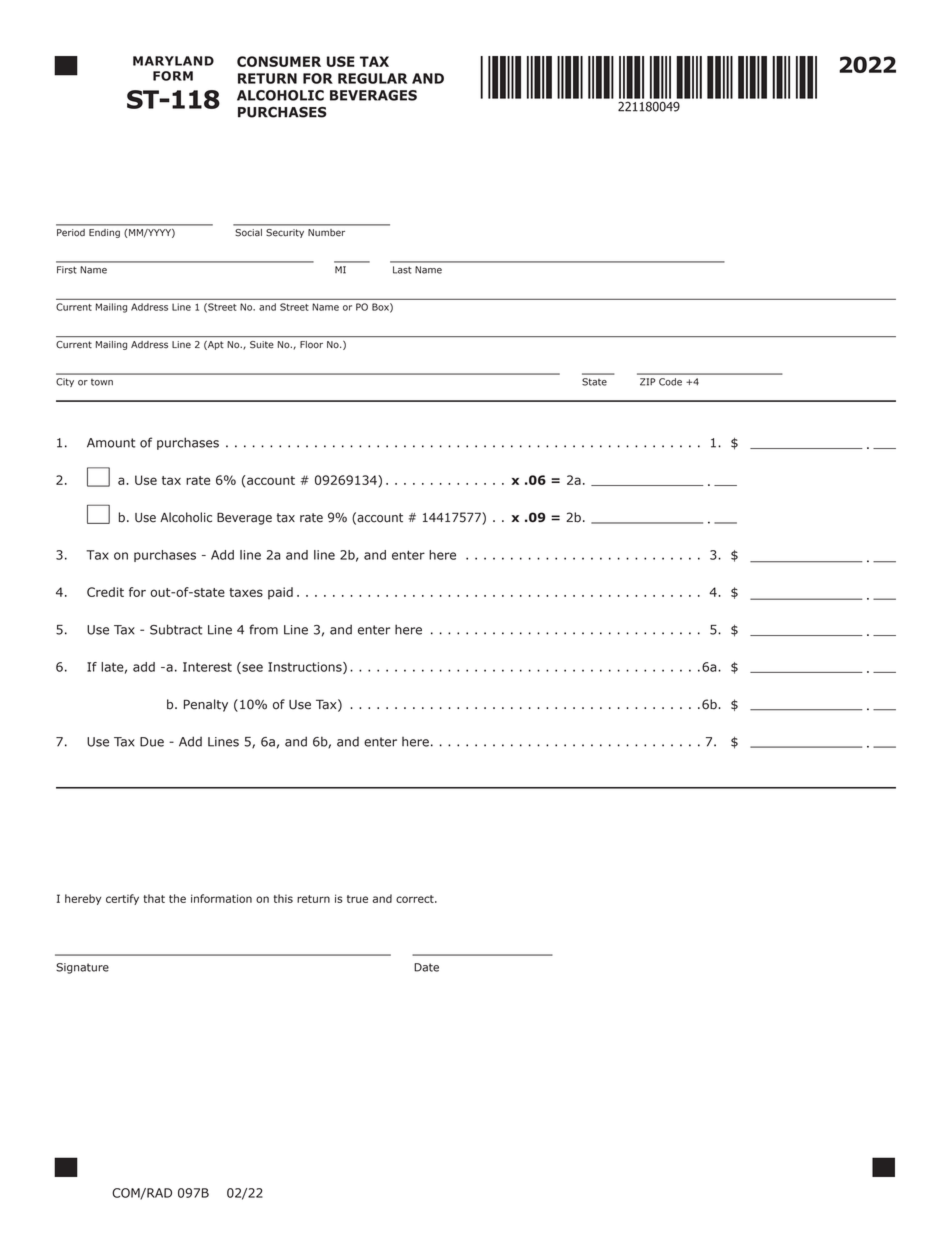 This screenshot has height=1233, width=952. Describe the element at coordinates (357, 899) in the screenshot. I see `true` at that location.
